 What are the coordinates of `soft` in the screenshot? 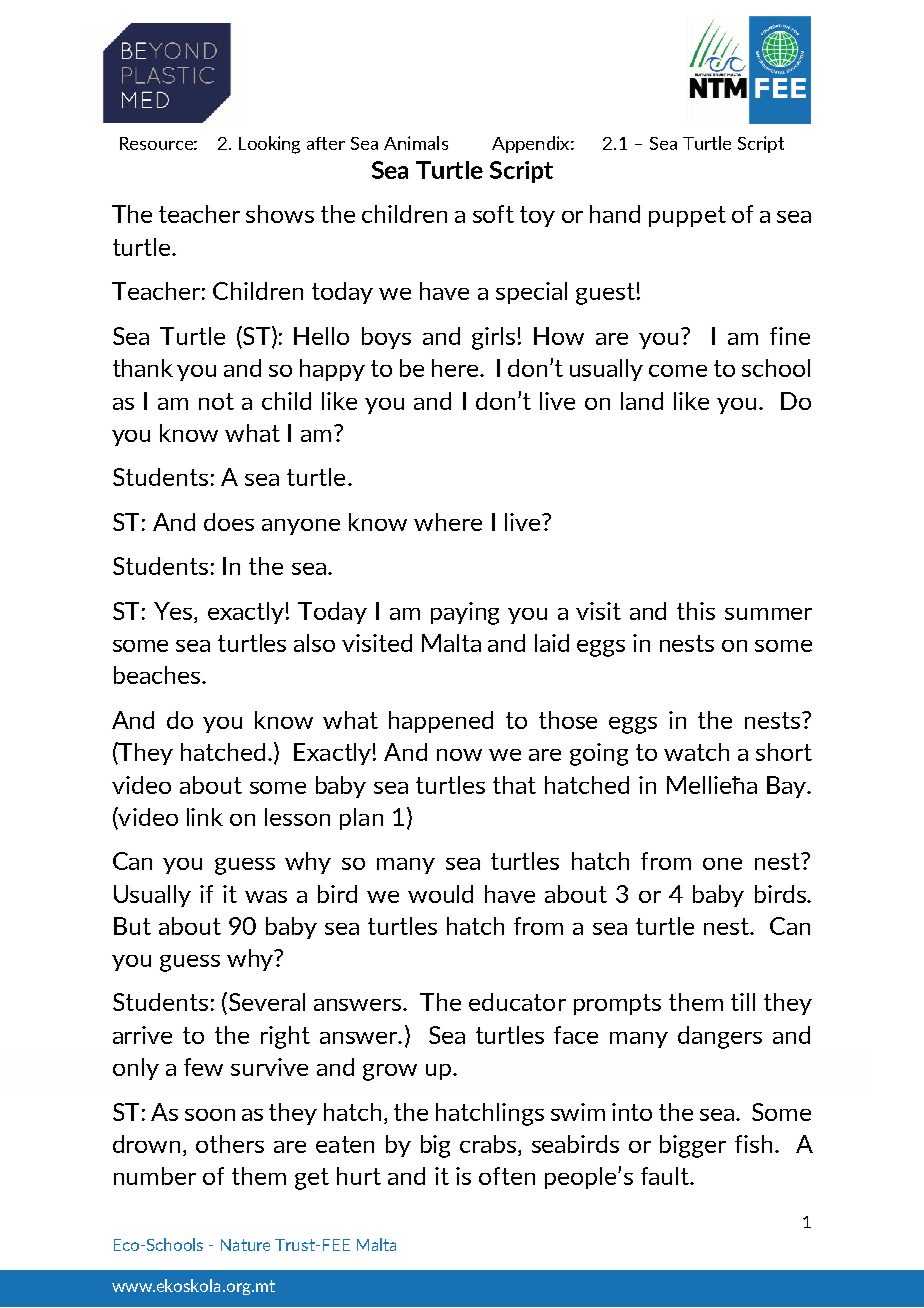 It's located at (493, 214).
